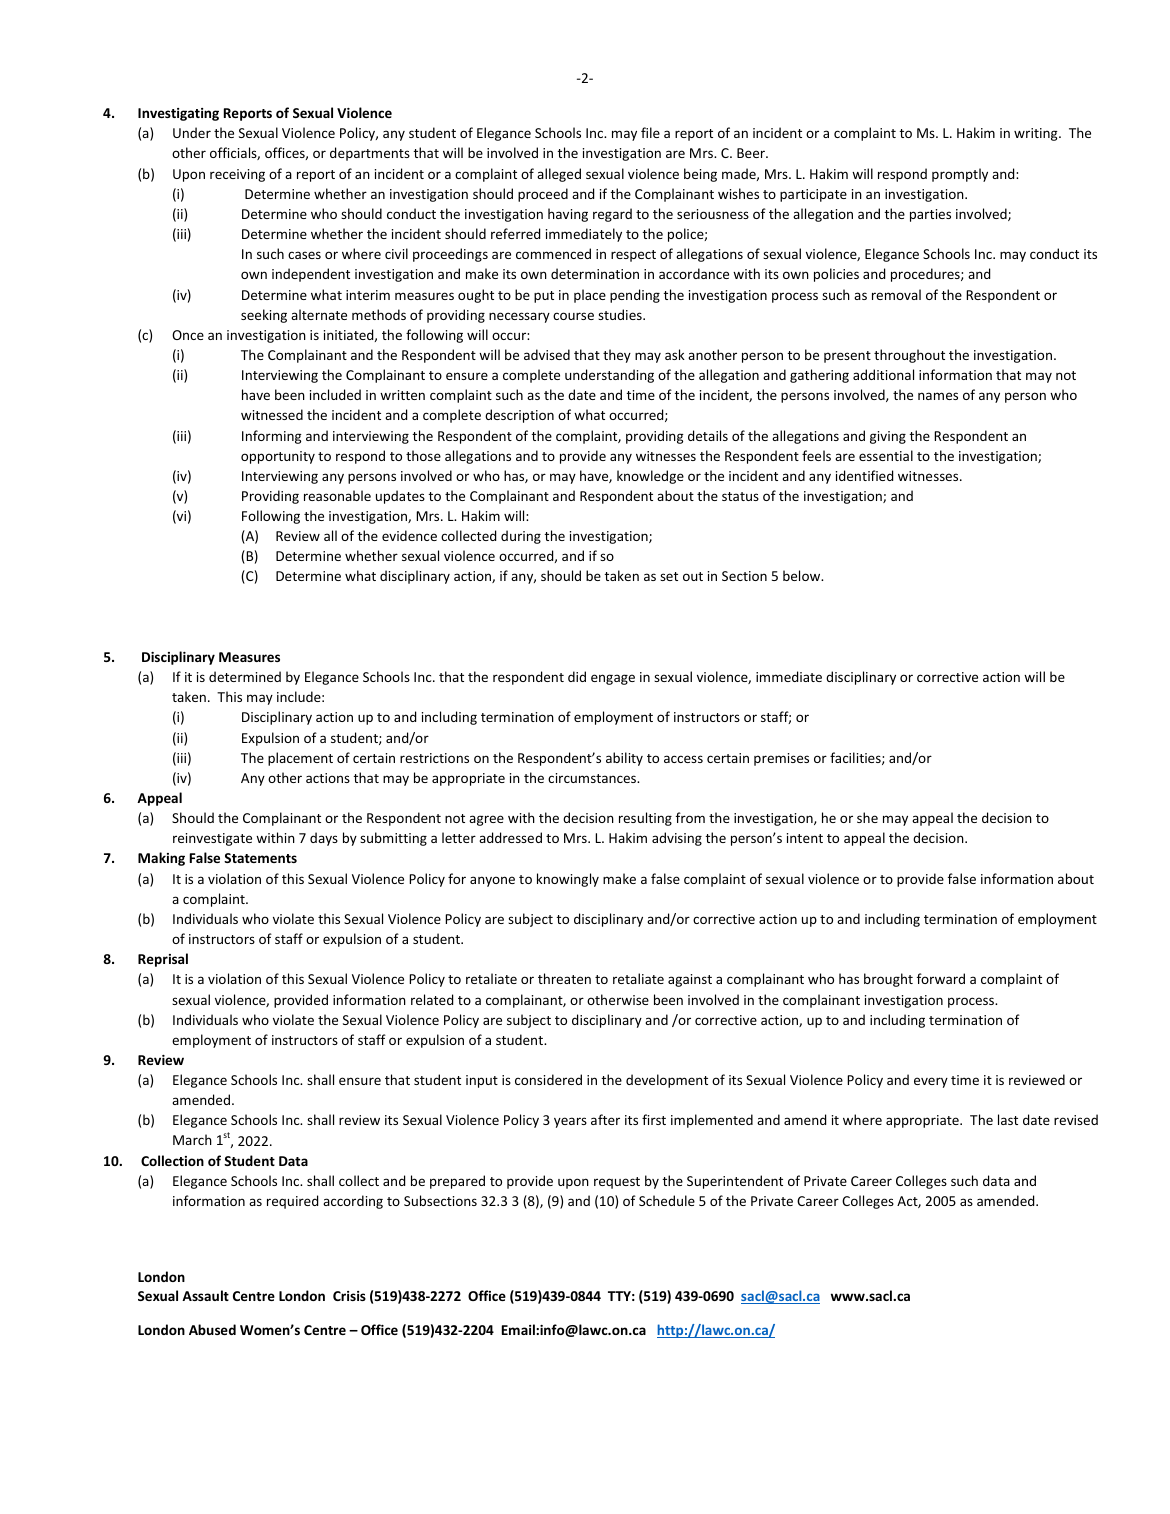 The image size is (1170, 1514). Describe the element at coordinates (205, 1295) in the document. I see `Assault` at that location.
